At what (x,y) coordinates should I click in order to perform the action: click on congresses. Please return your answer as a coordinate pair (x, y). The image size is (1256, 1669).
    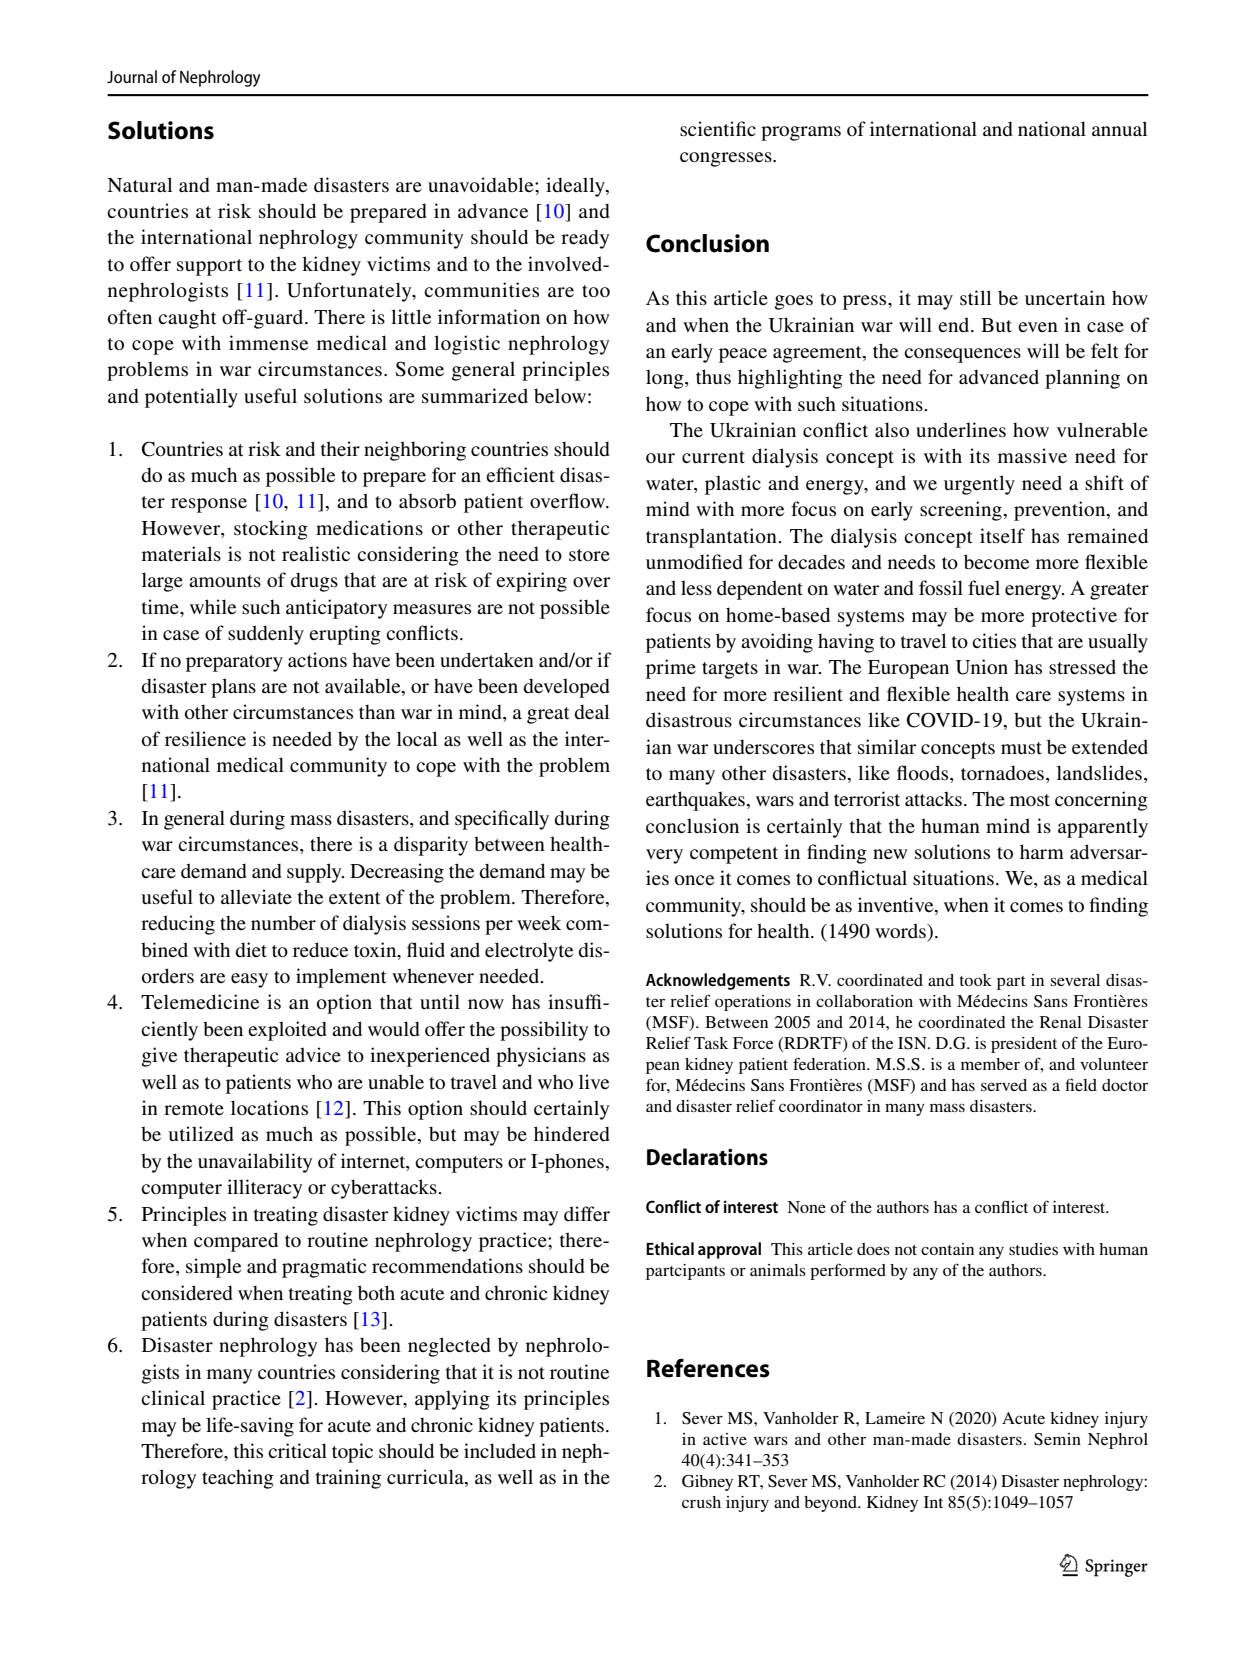
    Looking at the image, I should click on (727, 159).
